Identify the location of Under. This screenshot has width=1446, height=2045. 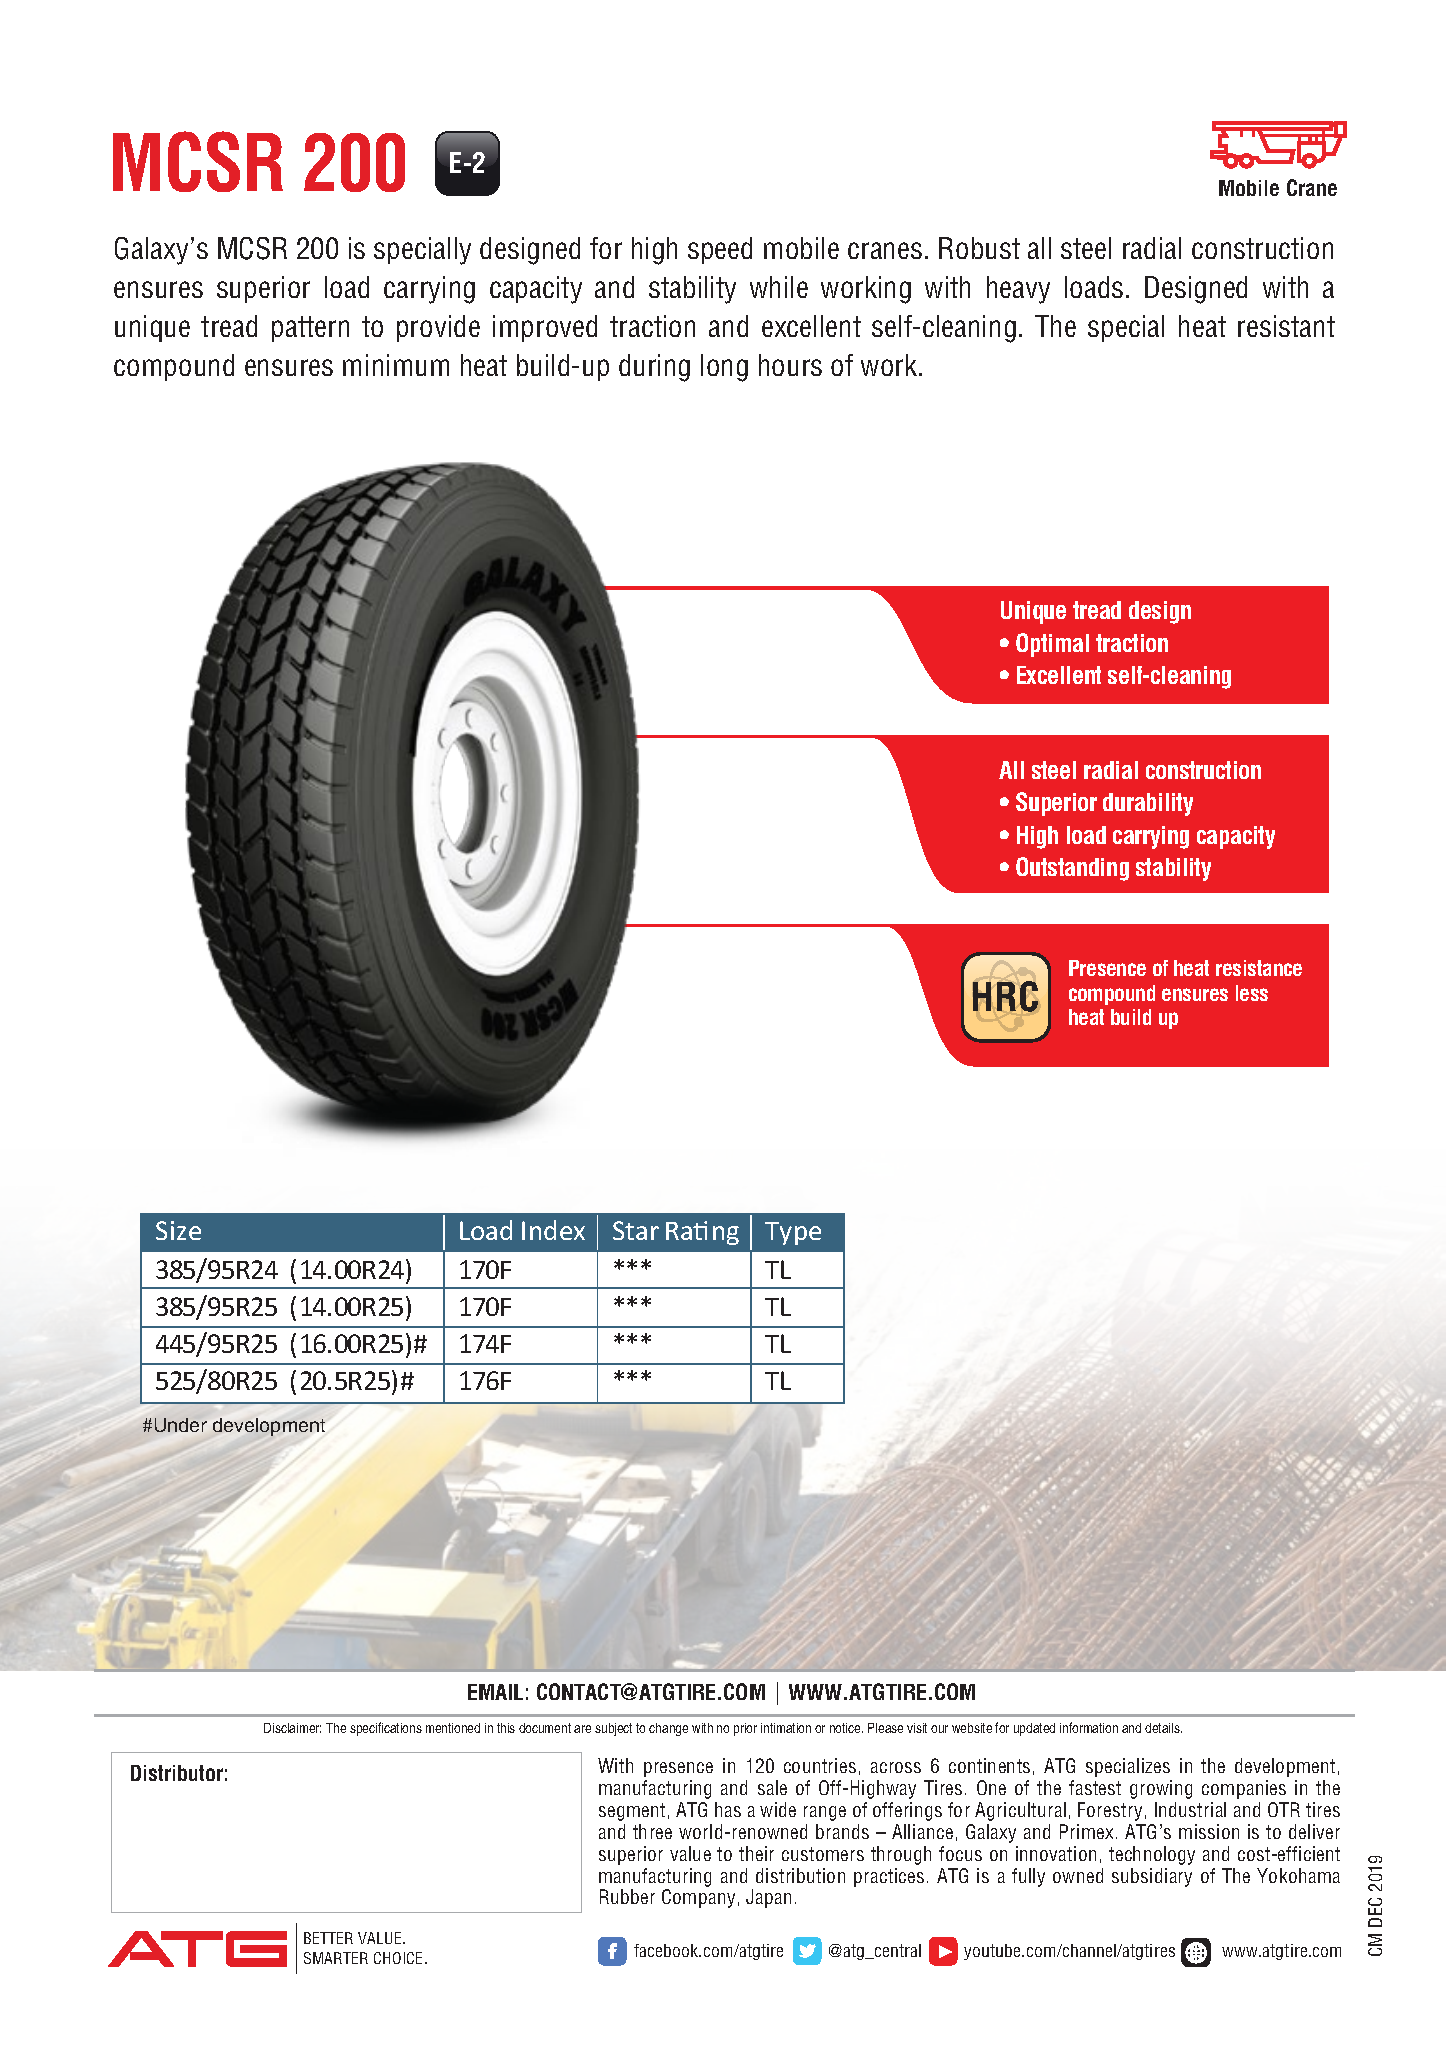
(181, 1425).
